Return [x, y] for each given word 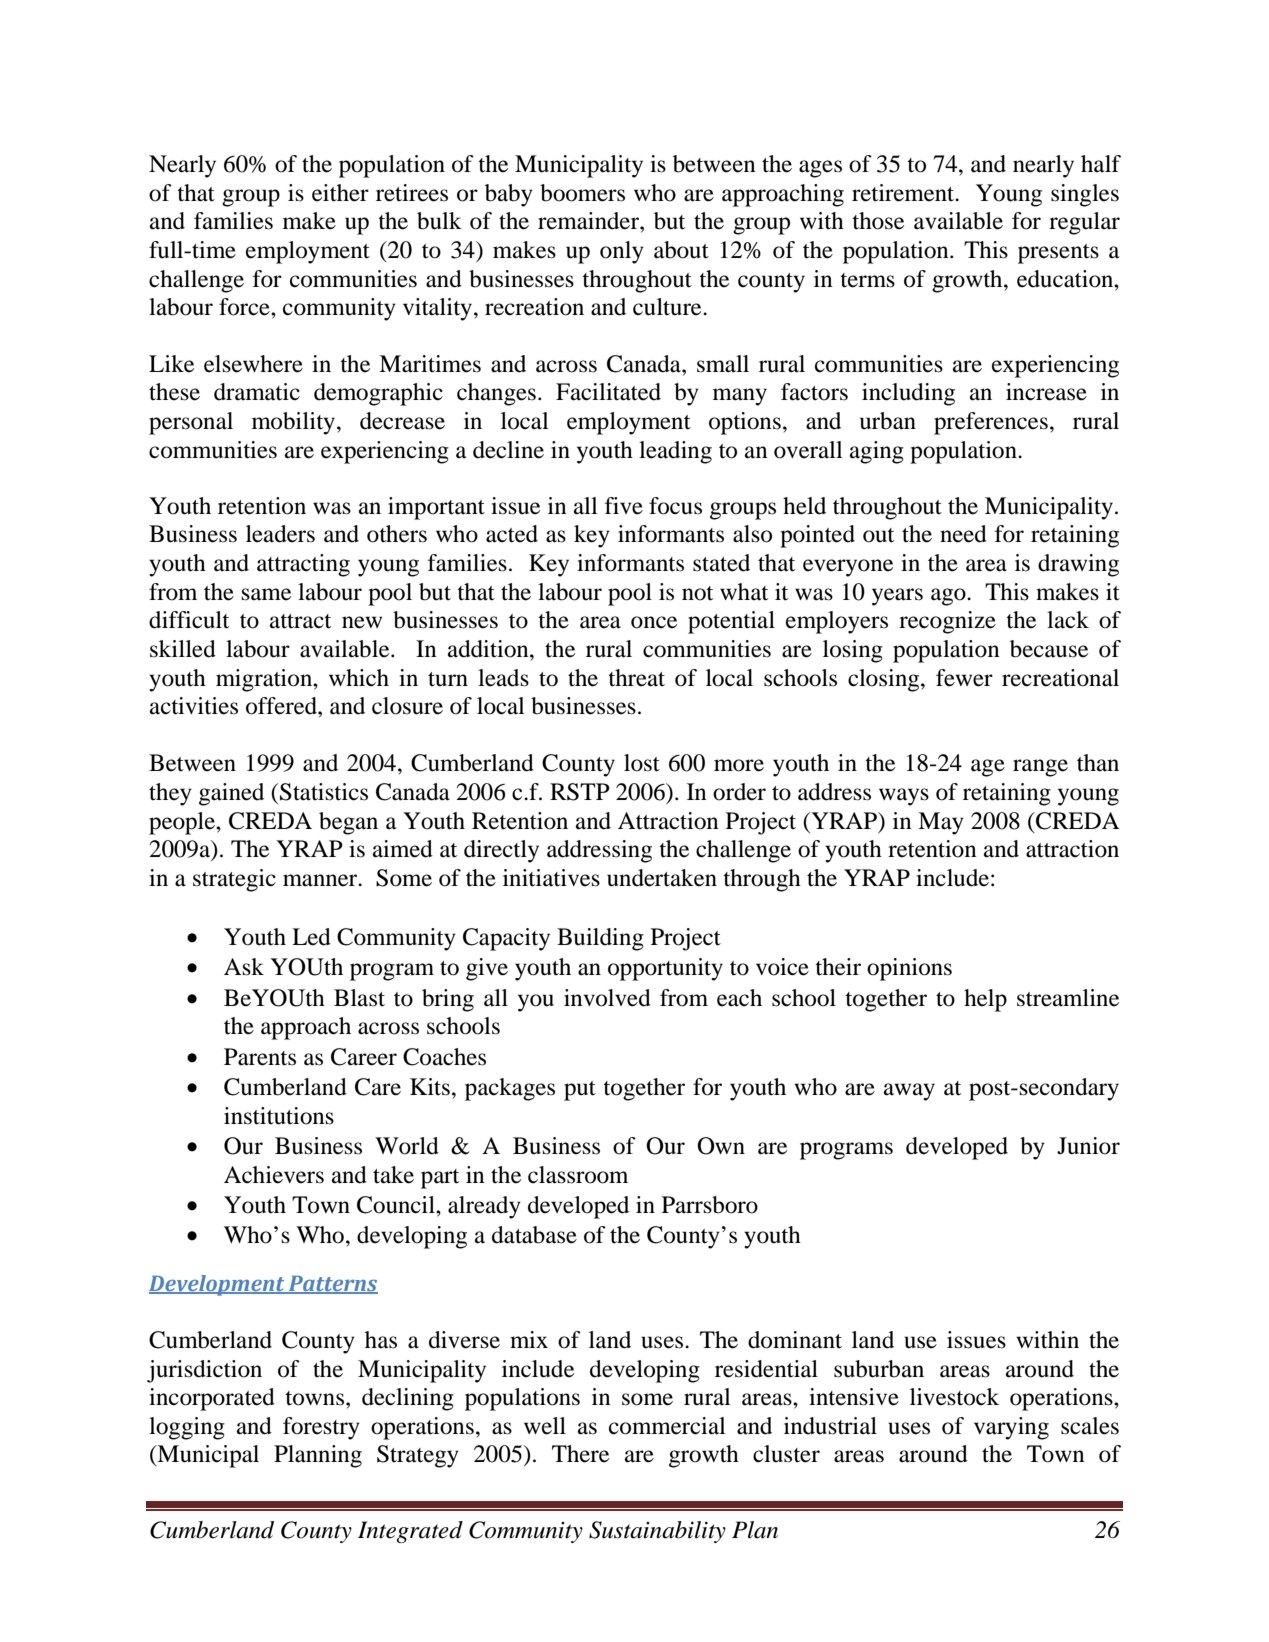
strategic [234, 880]
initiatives [551, 878]
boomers [582, 193]
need [963, 534]
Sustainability [657, 1532]
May [941, 823]
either [340, 193]
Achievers [274, 1175]
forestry [321, 1428]
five [624, 506]
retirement [904, 193]
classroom [578, 1175]
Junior [1088, 1146]
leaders [280, 534]
